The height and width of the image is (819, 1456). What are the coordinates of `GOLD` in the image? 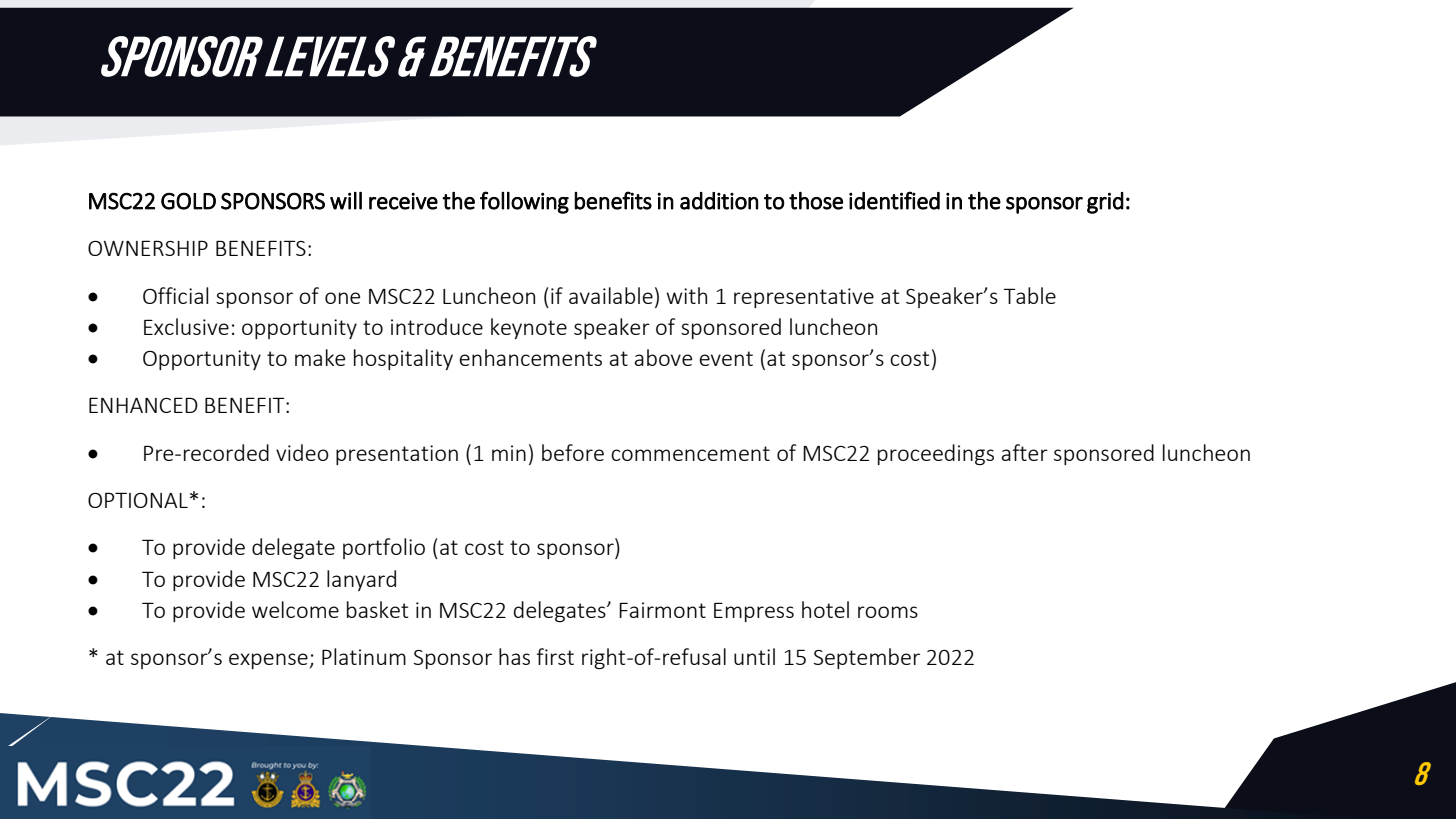 It's located at (188, 201).
